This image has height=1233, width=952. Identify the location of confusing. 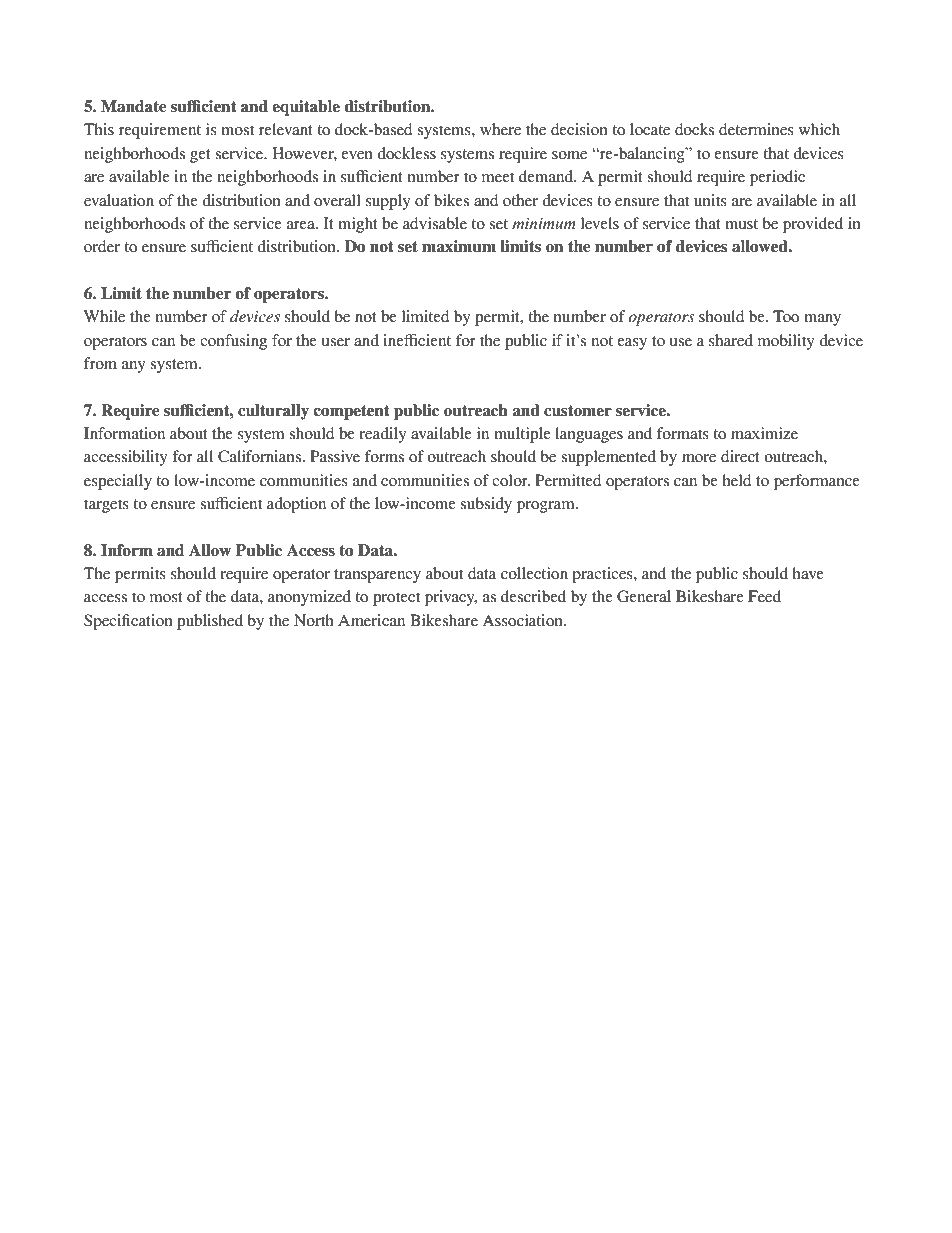
(233, 342).
